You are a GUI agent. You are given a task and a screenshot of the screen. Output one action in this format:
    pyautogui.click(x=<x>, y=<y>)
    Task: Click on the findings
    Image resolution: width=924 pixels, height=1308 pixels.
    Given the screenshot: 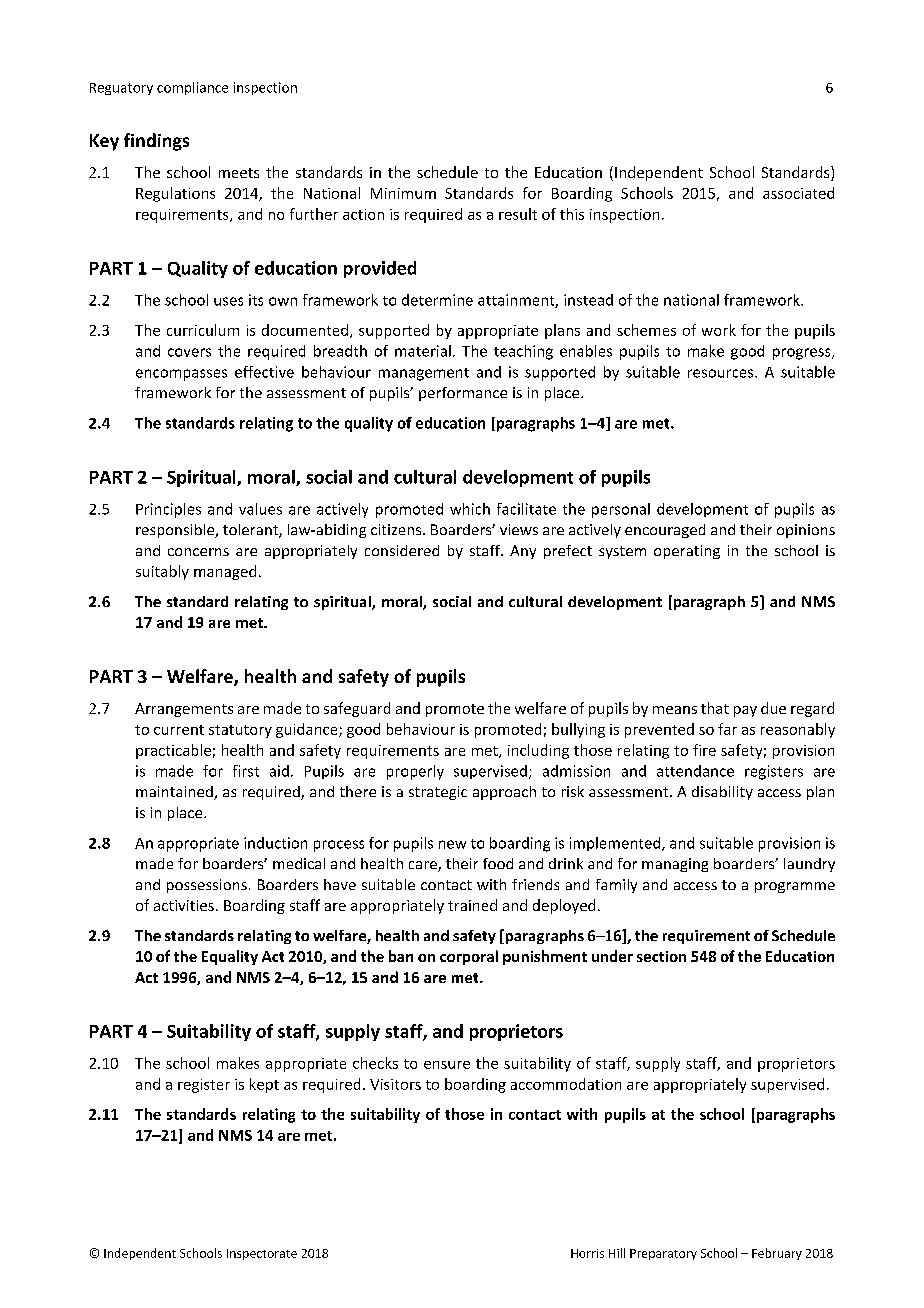 What is the action you would take?
    pyautogui.click(x=156, y=142)
